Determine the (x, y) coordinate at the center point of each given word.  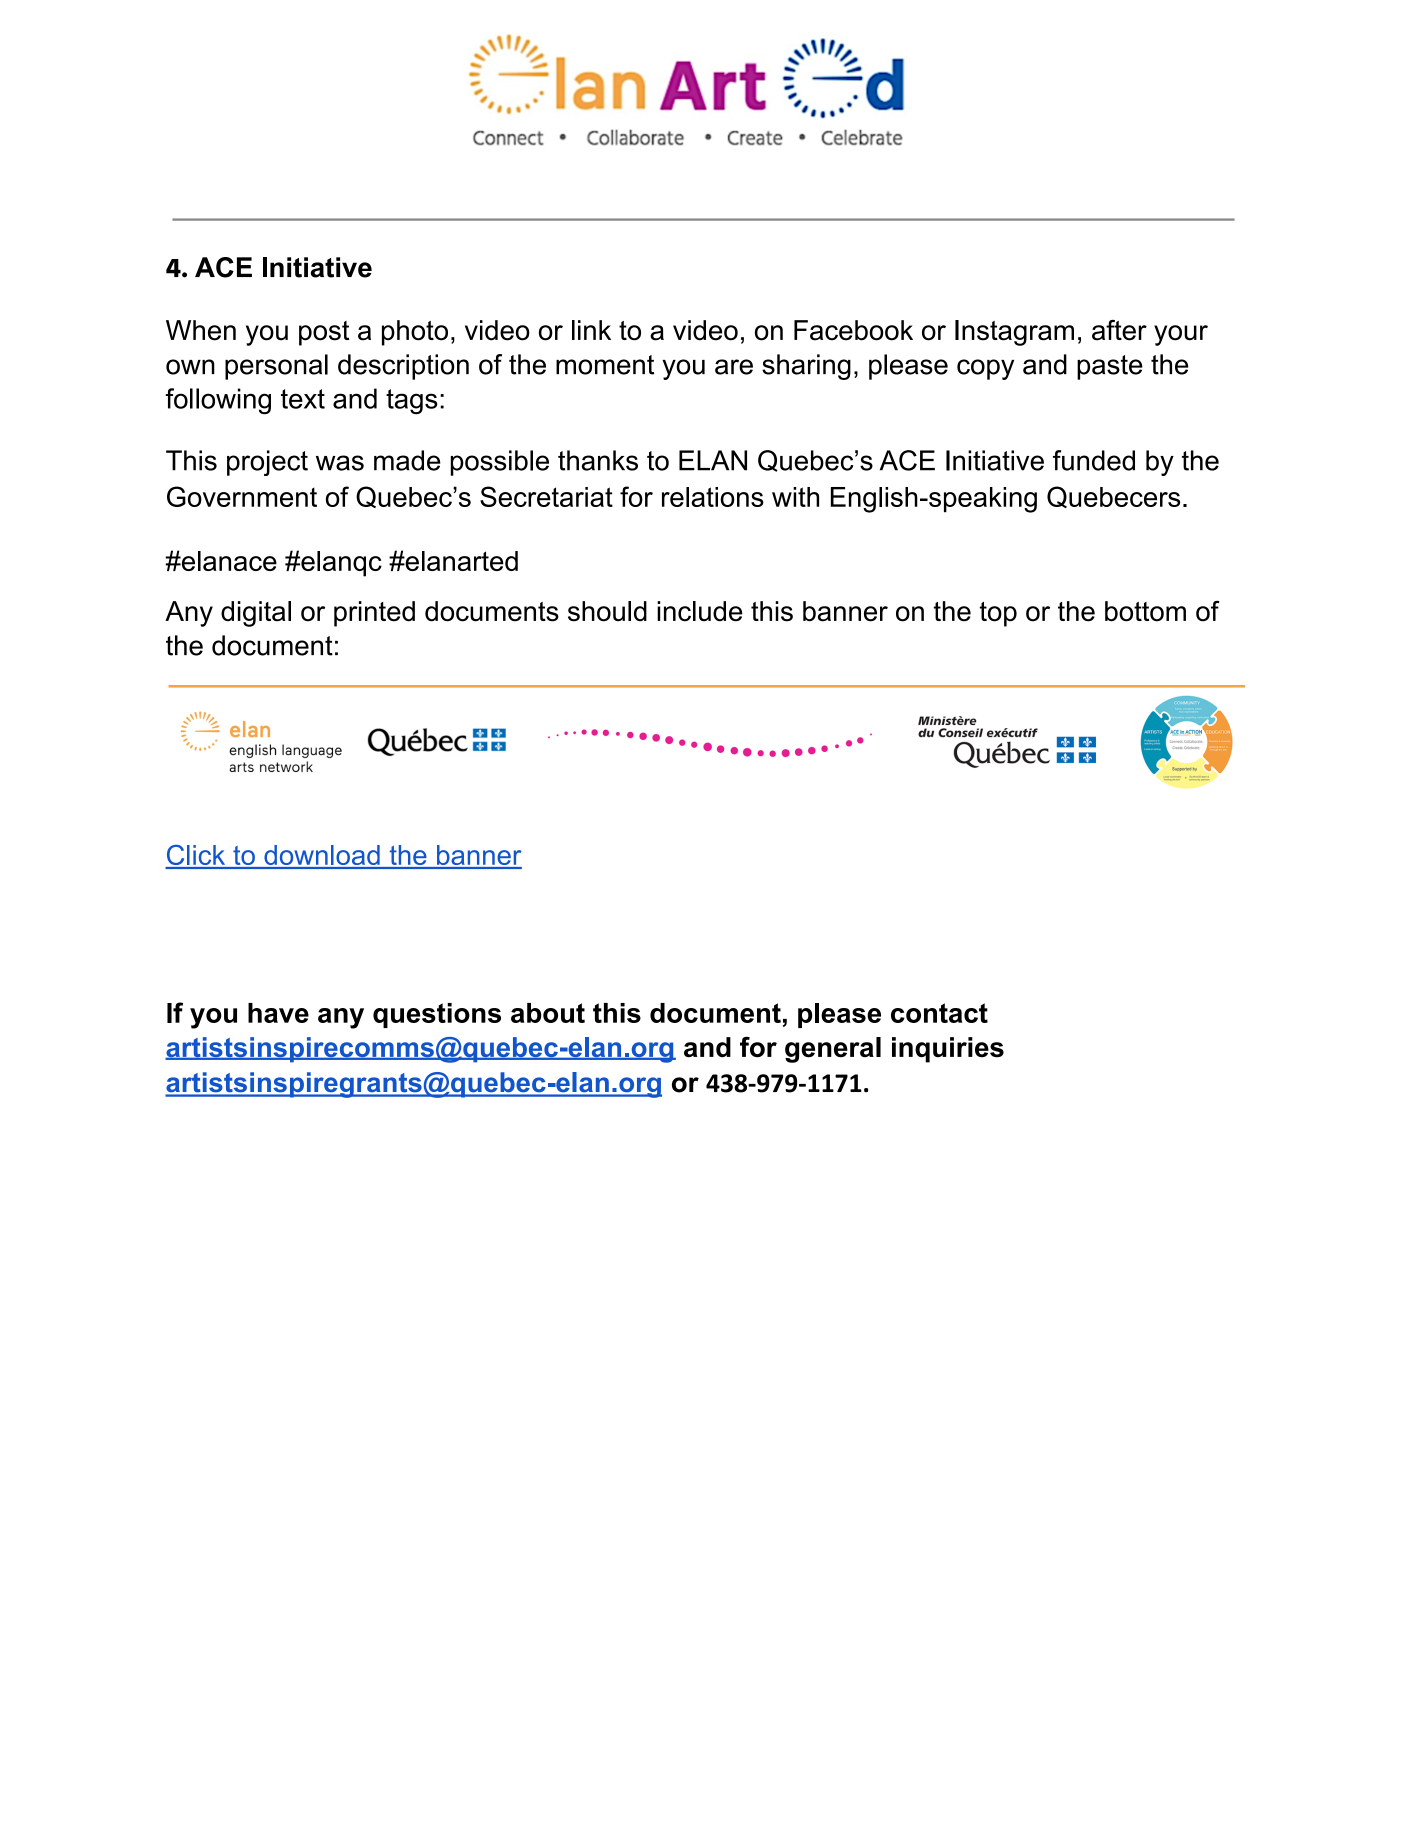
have (278, 1013)
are (734, 367)
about (548, 1013)
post (324, 333)
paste (1110, 367)
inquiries (948, 1050)
